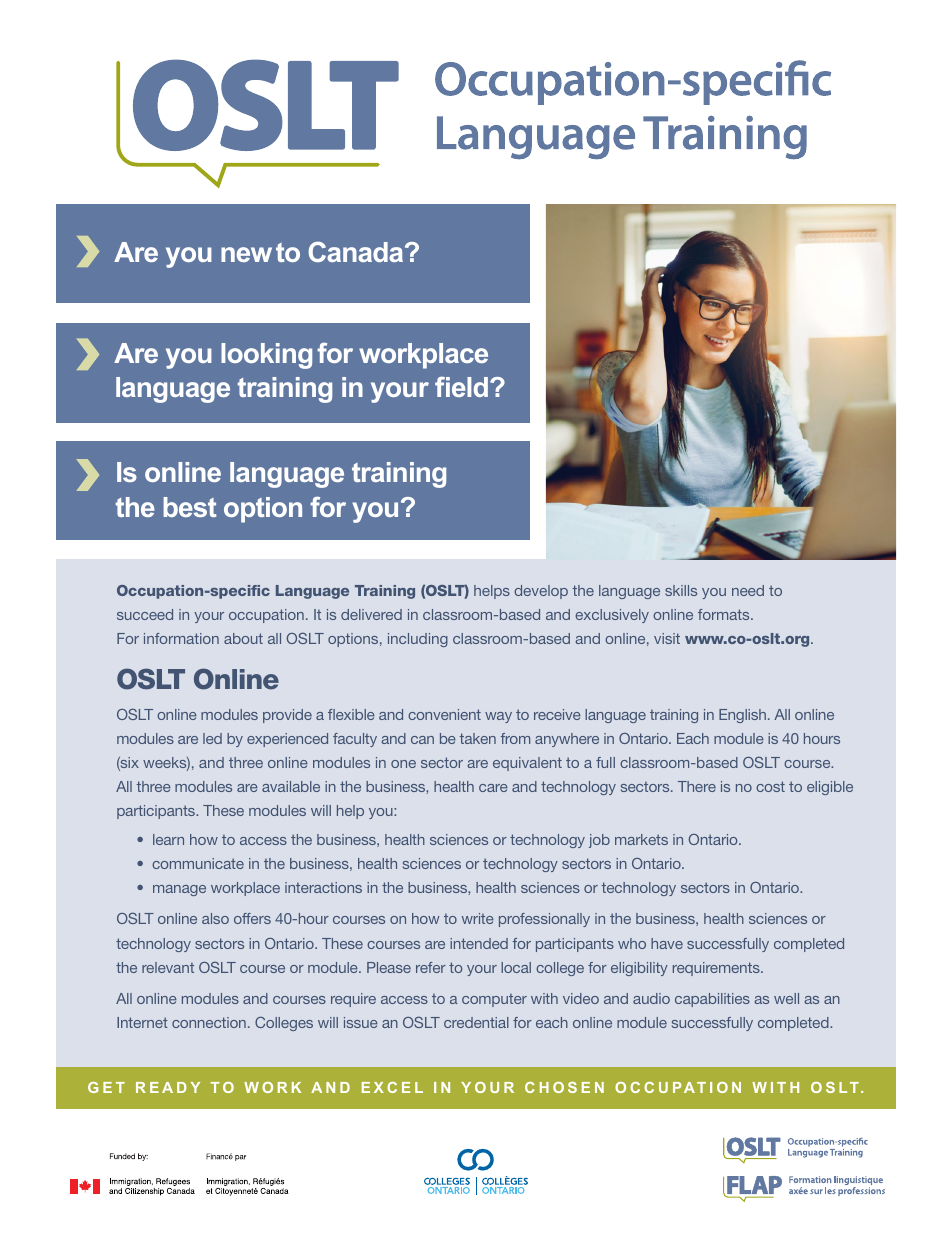 This screenshot has height=1233, width=952. Describe the element at coordinates (357, 252) in the screenshot. I see `Canada` at that location.
